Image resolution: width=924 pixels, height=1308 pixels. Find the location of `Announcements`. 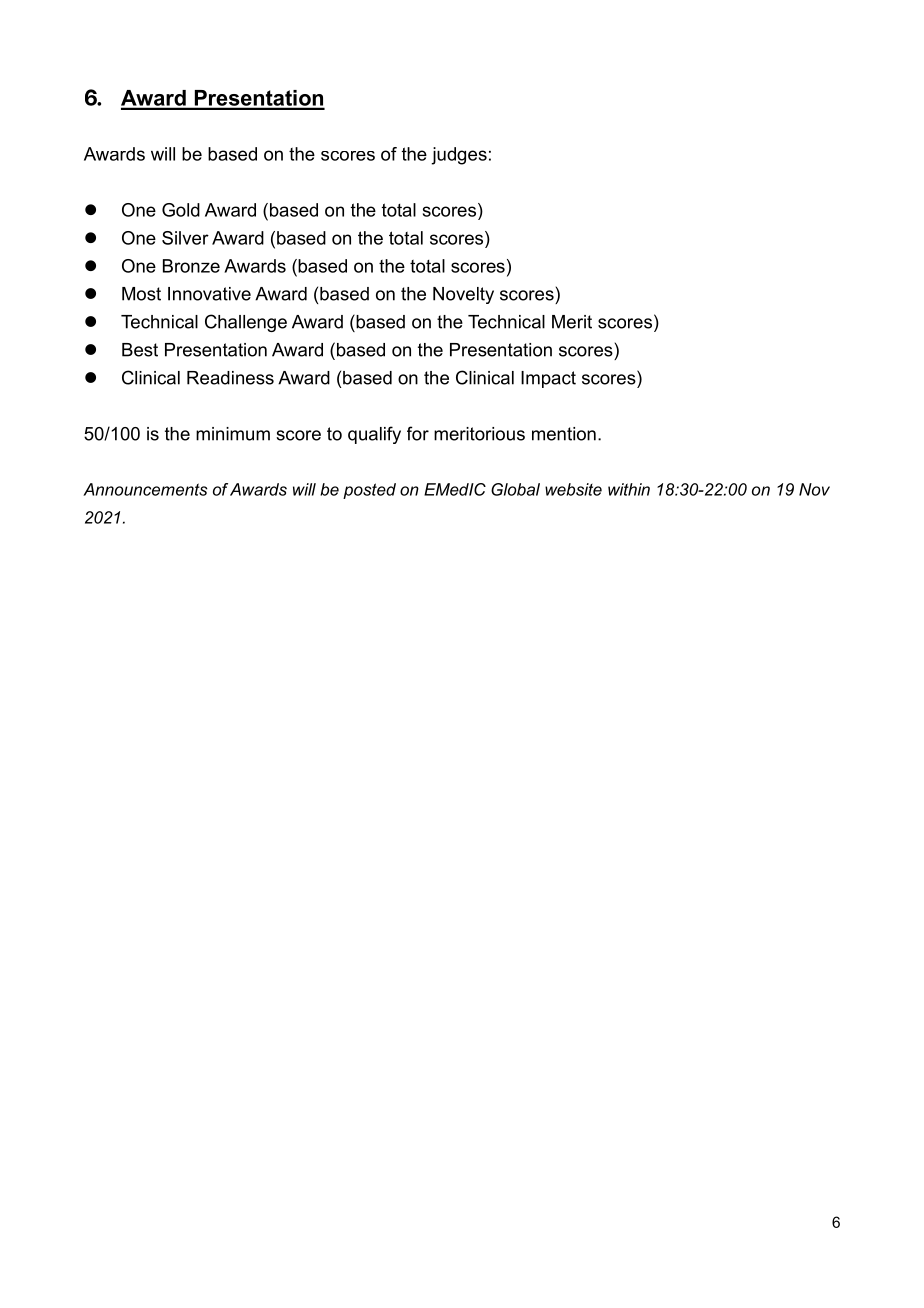

Announcements is located at coordinates (145, 489).
